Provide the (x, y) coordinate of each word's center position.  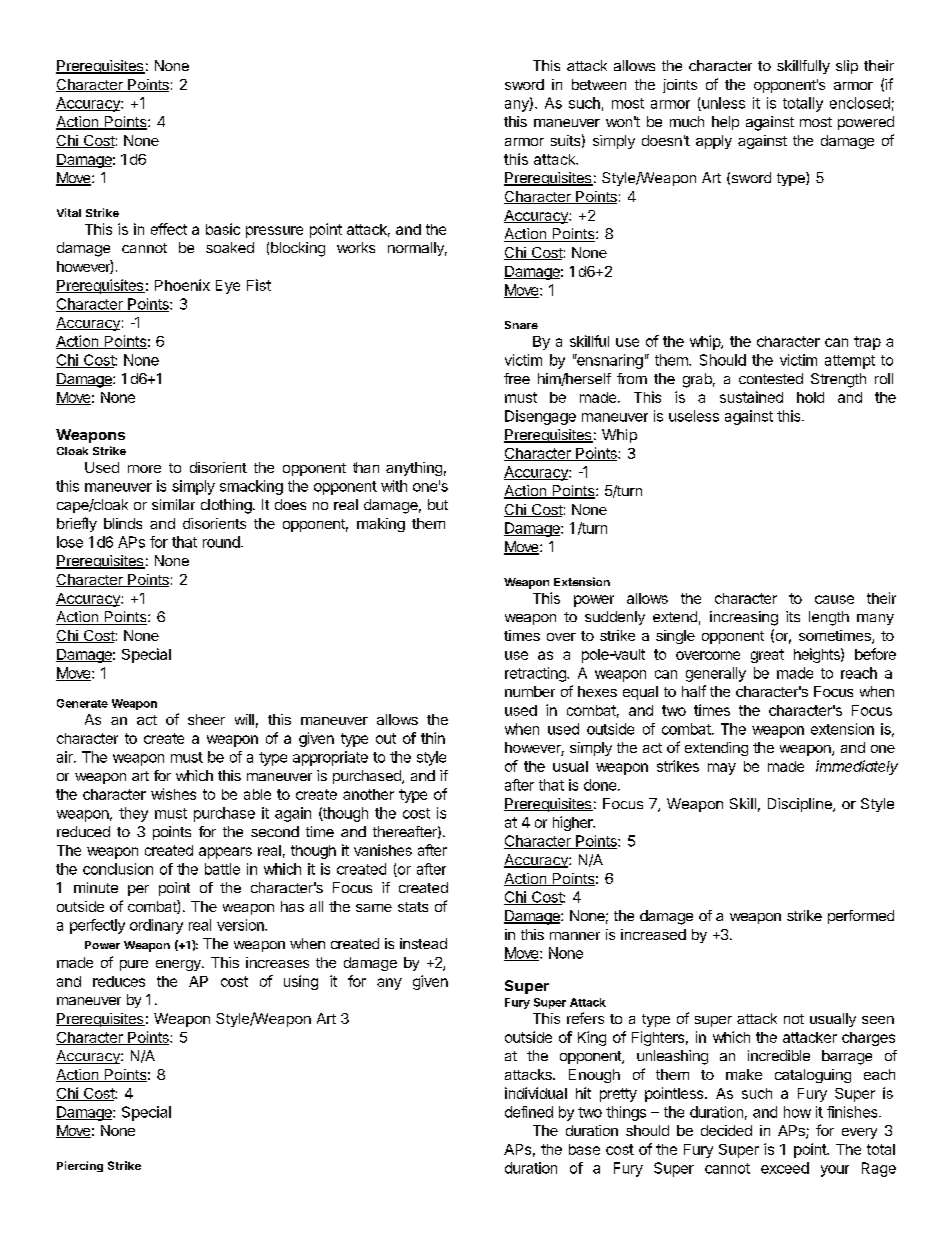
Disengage (540, 417)
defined (529, 1112)
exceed (785, 1168)
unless (722, 104)
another (368, 794)
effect (169, 229)
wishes (173, 794)
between (599, 84)
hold (810, 397)
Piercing (80, 1166)
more (144, 469)
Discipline (801, 805)
